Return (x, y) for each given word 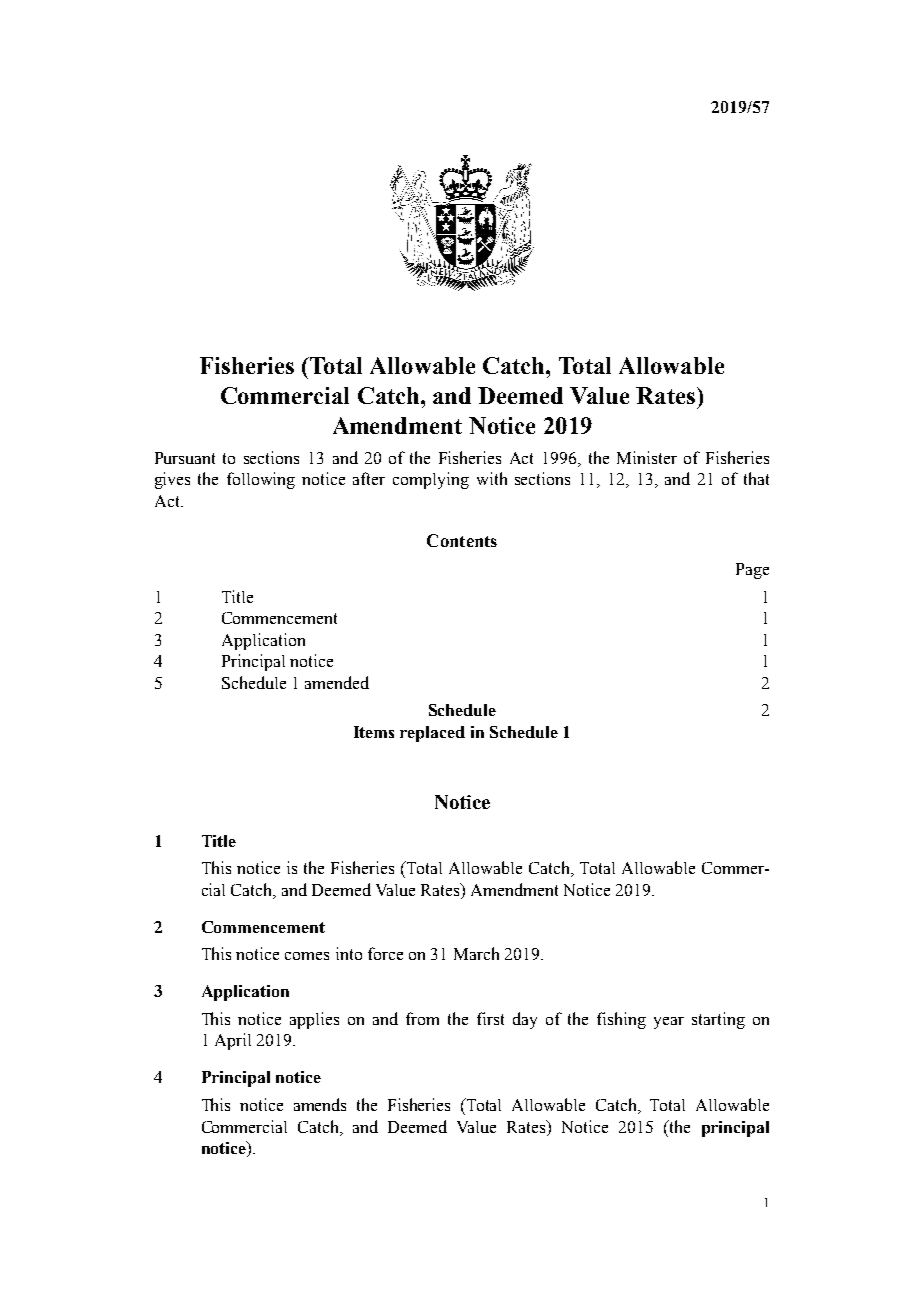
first (490, 1018)
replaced (432, 734)
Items (374, 732)
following (261, 480)
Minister (647, 457)
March (476, 953)
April (233, 1041)
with (492, 478)
